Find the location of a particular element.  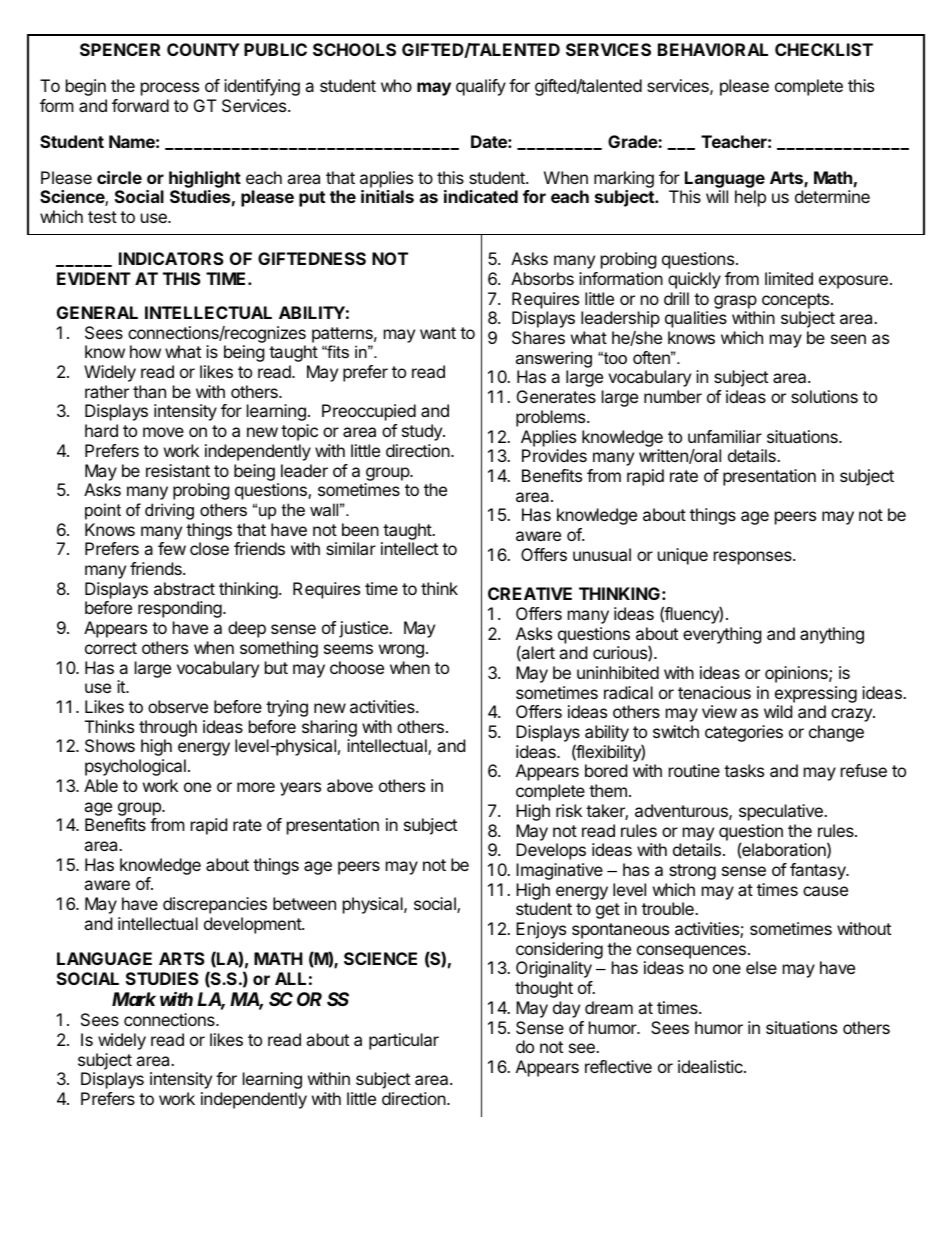

idealistic is located at coordinates (711, 1066).
